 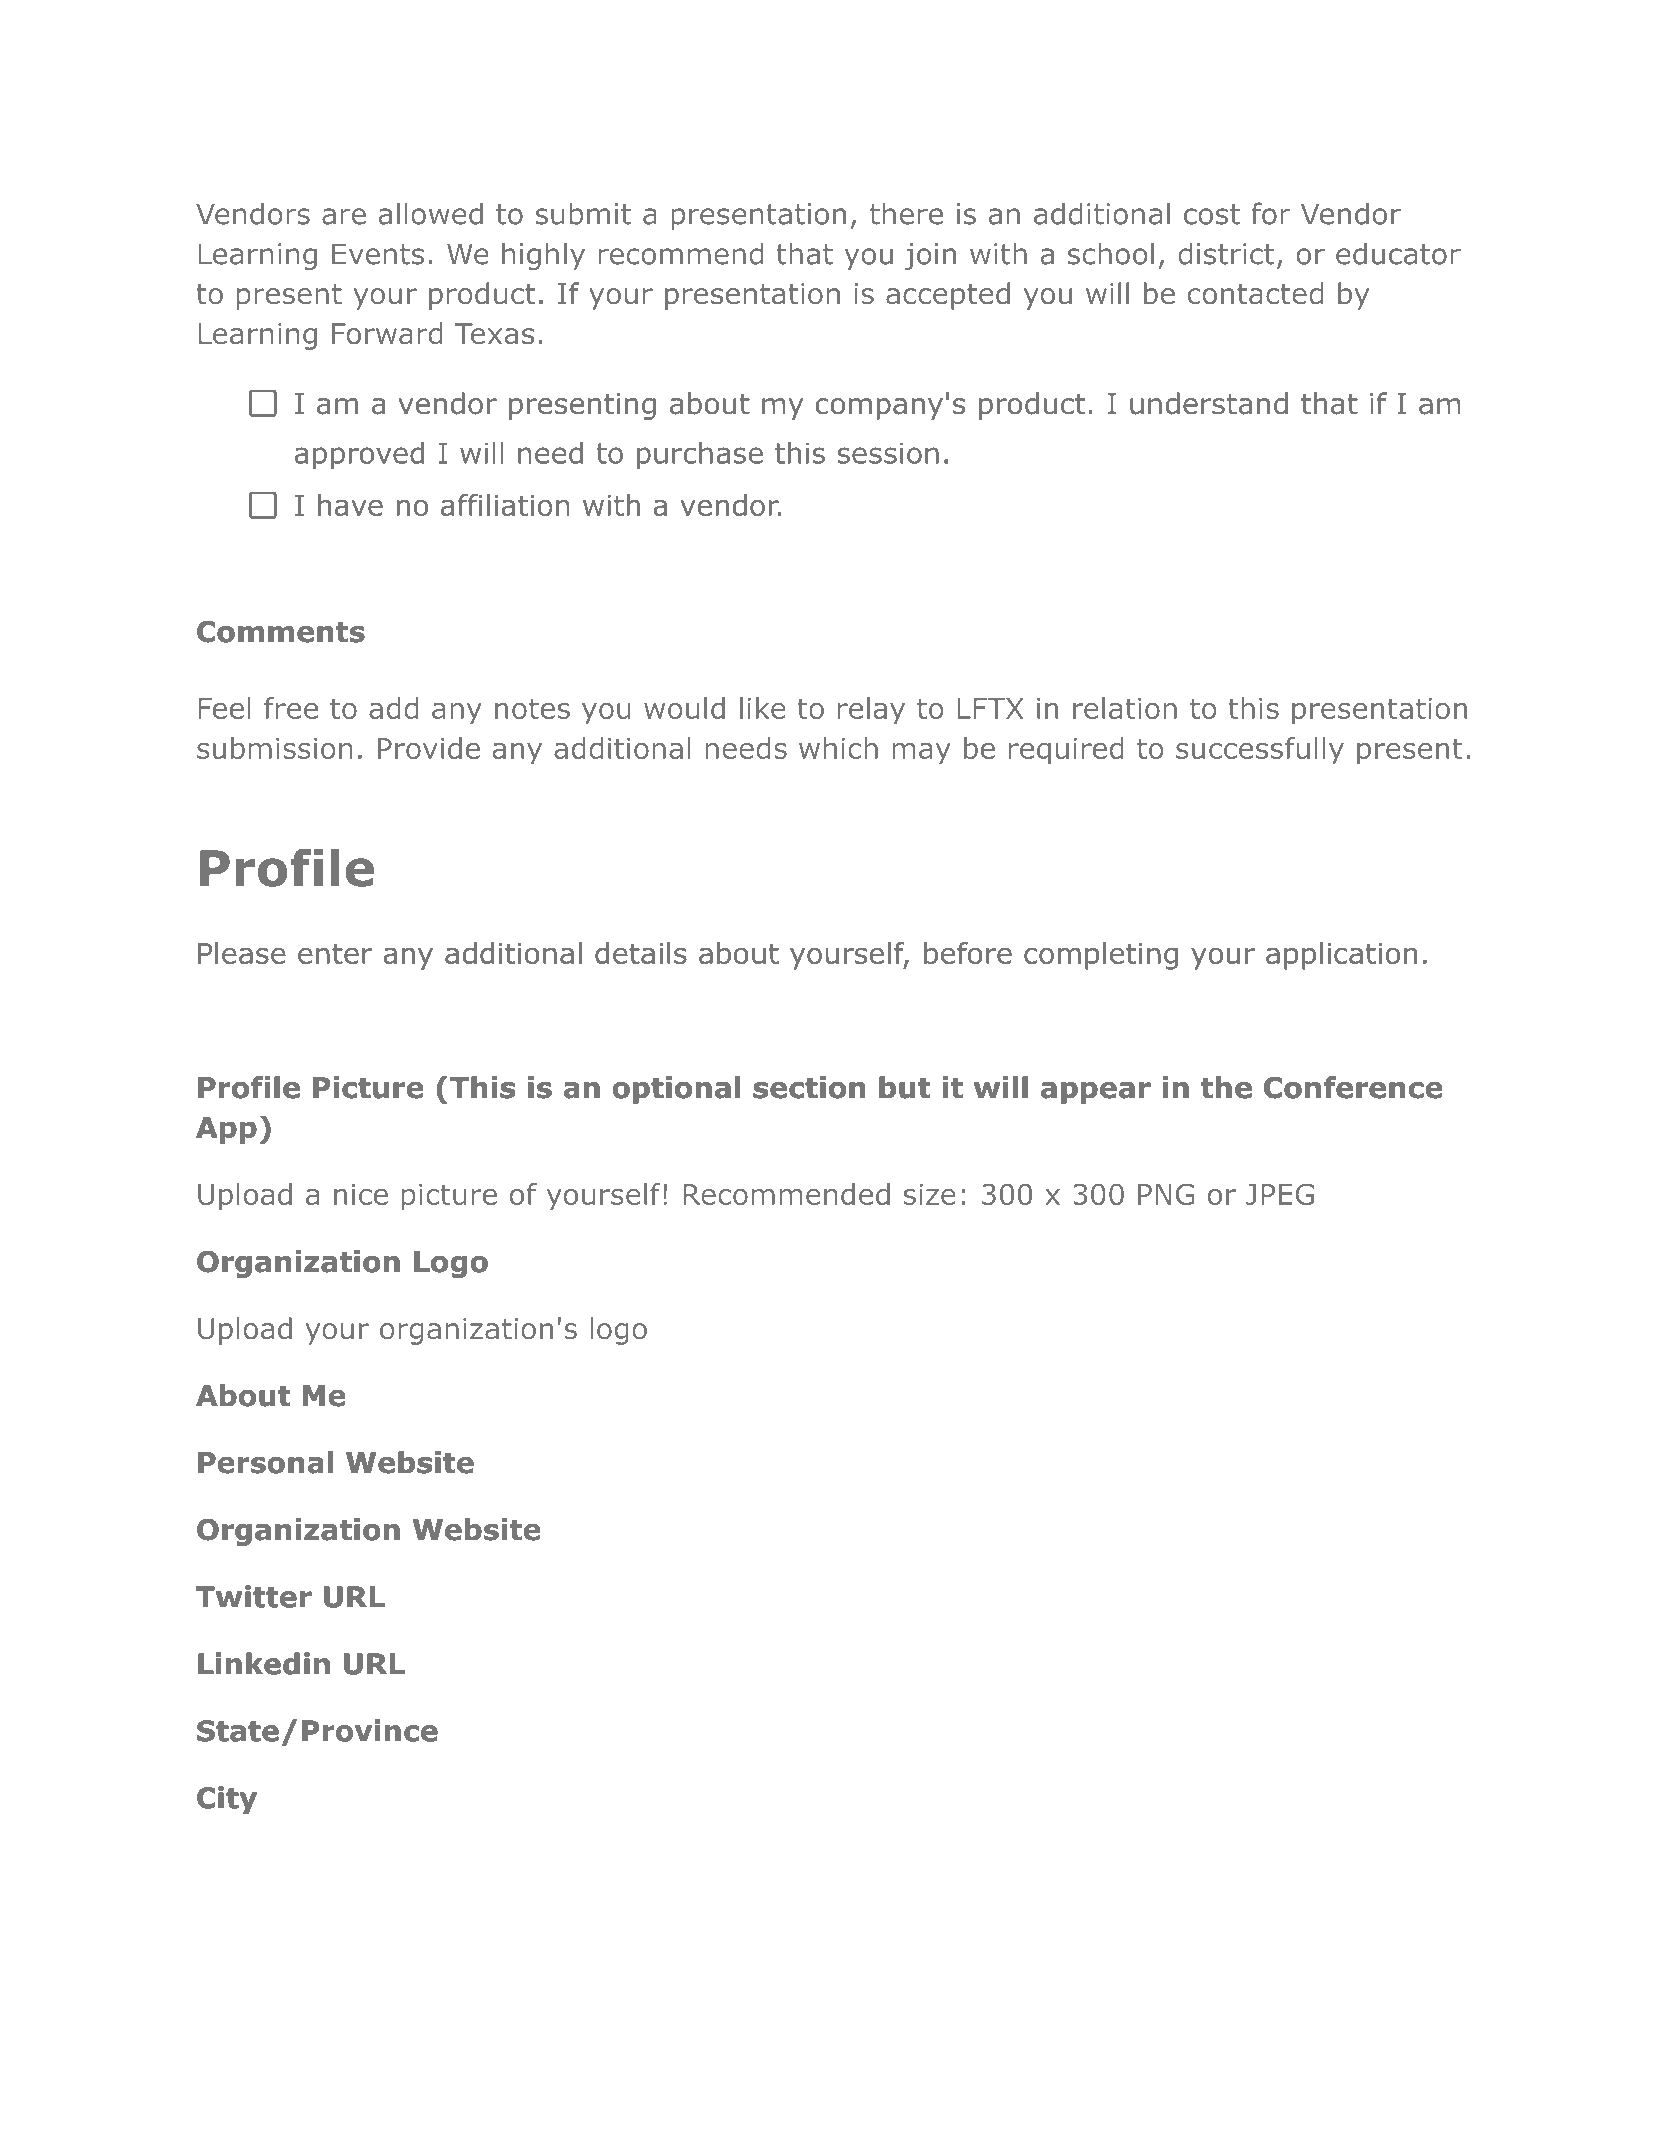 I want to click on Events, so click(x=378, y=254).
